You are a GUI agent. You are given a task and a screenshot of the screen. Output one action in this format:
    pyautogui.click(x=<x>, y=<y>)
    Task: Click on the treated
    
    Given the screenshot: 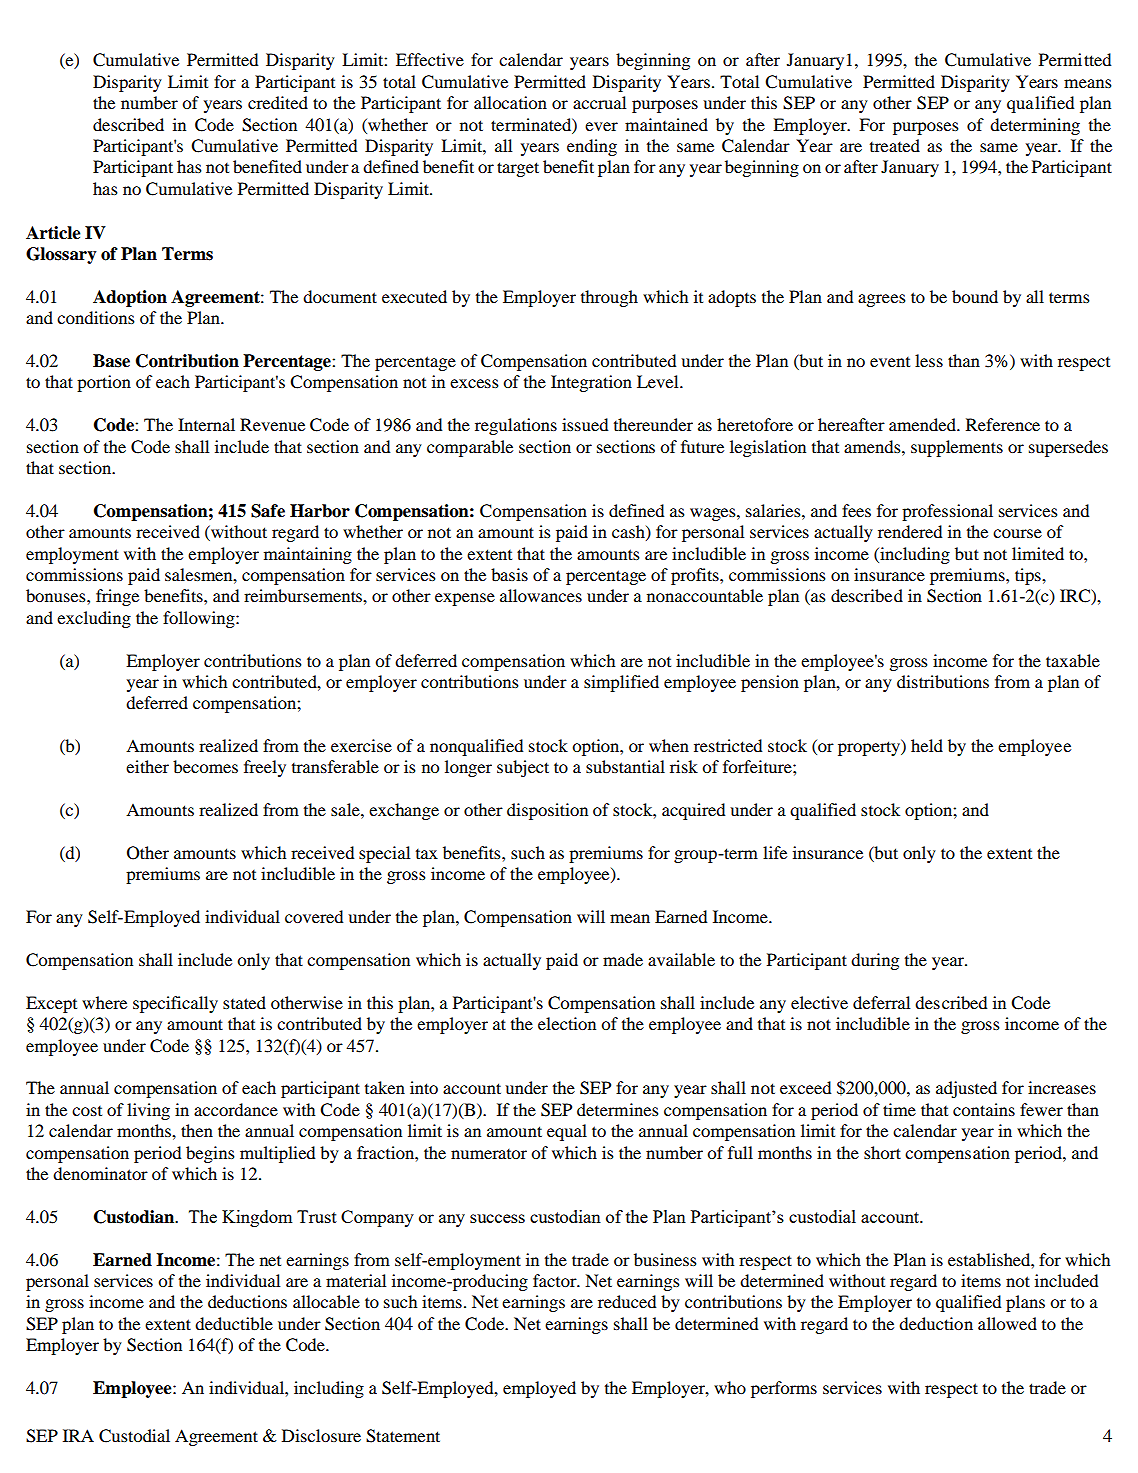 What is the action you would take?
    pyautogui.click(x=895, y=145)
